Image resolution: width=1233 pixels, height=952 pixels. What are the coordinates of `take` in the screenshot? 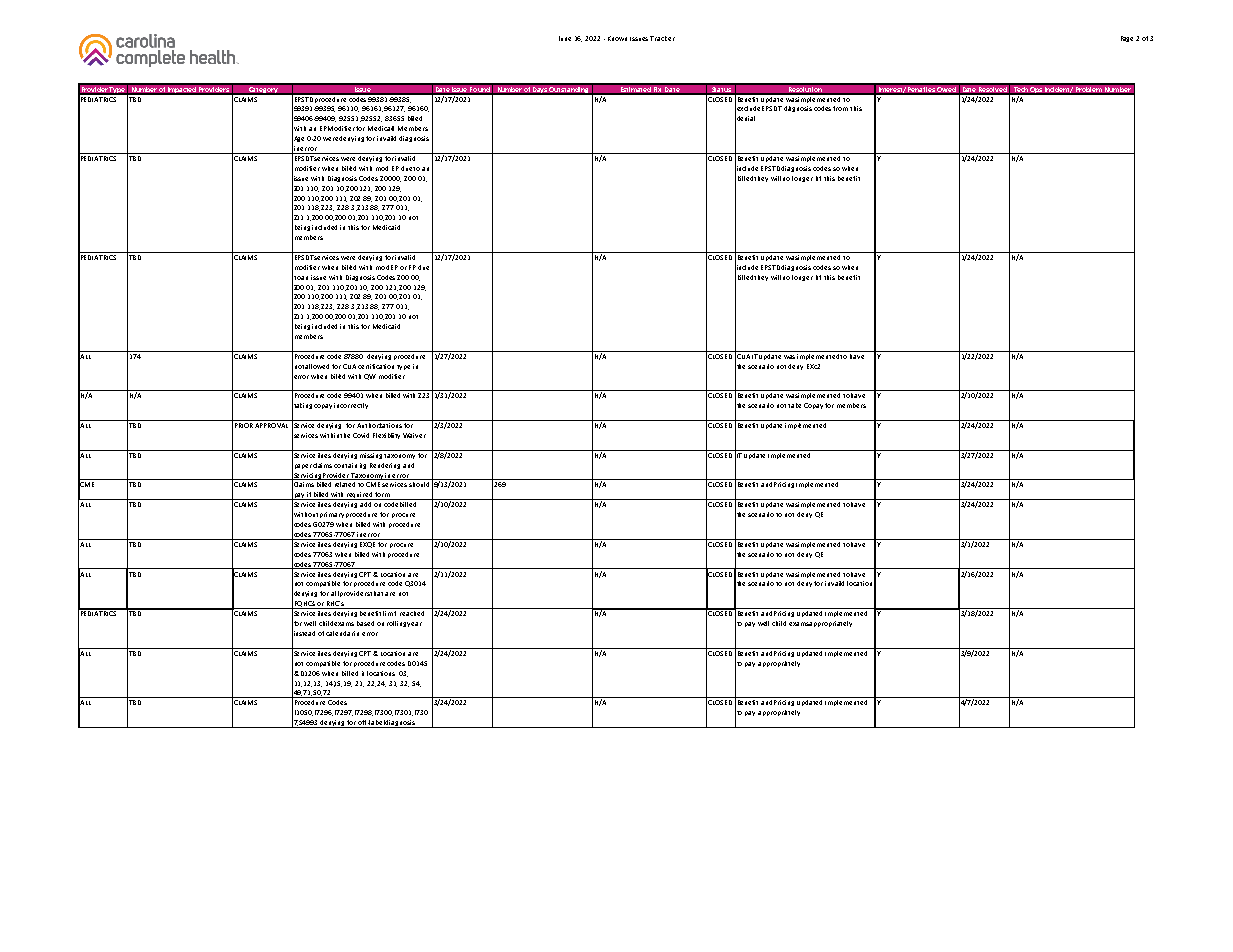 It's located at (794, 405).
